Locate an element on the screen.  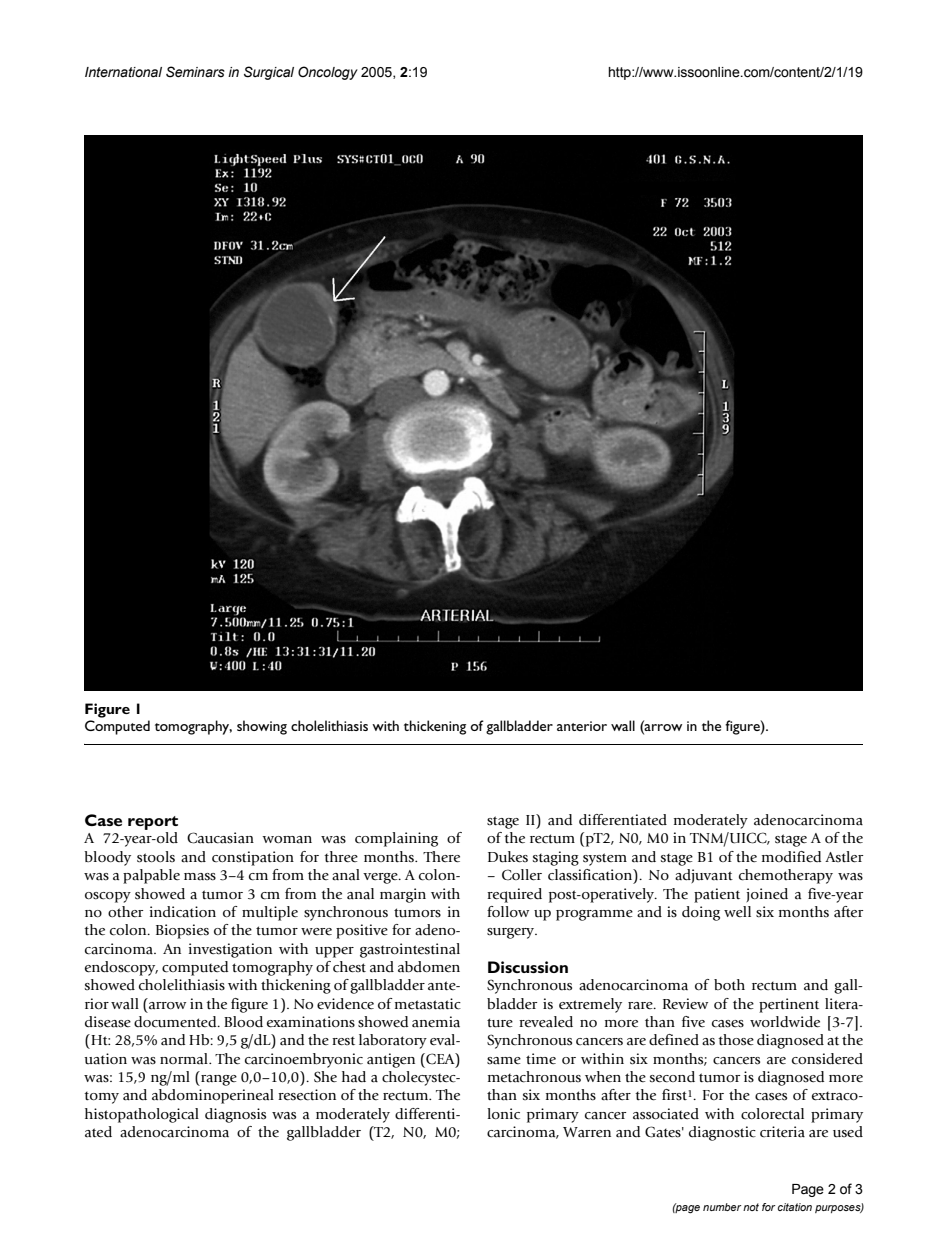
Surgical is located at coordinates (269, 73).
